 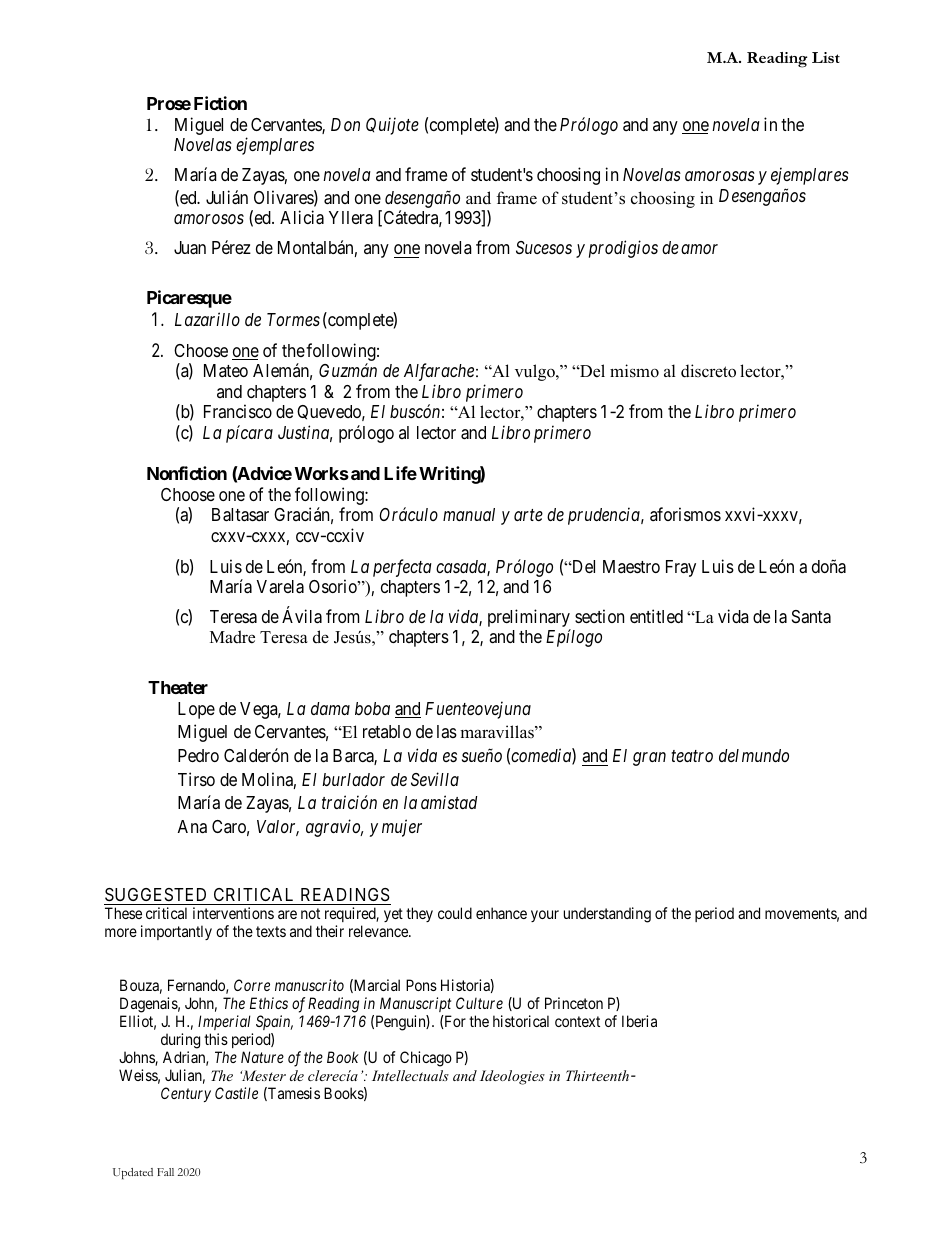 What do you see at coordinates (455, 913) in the page?
I see `could` at bounding box center [455, 913].
